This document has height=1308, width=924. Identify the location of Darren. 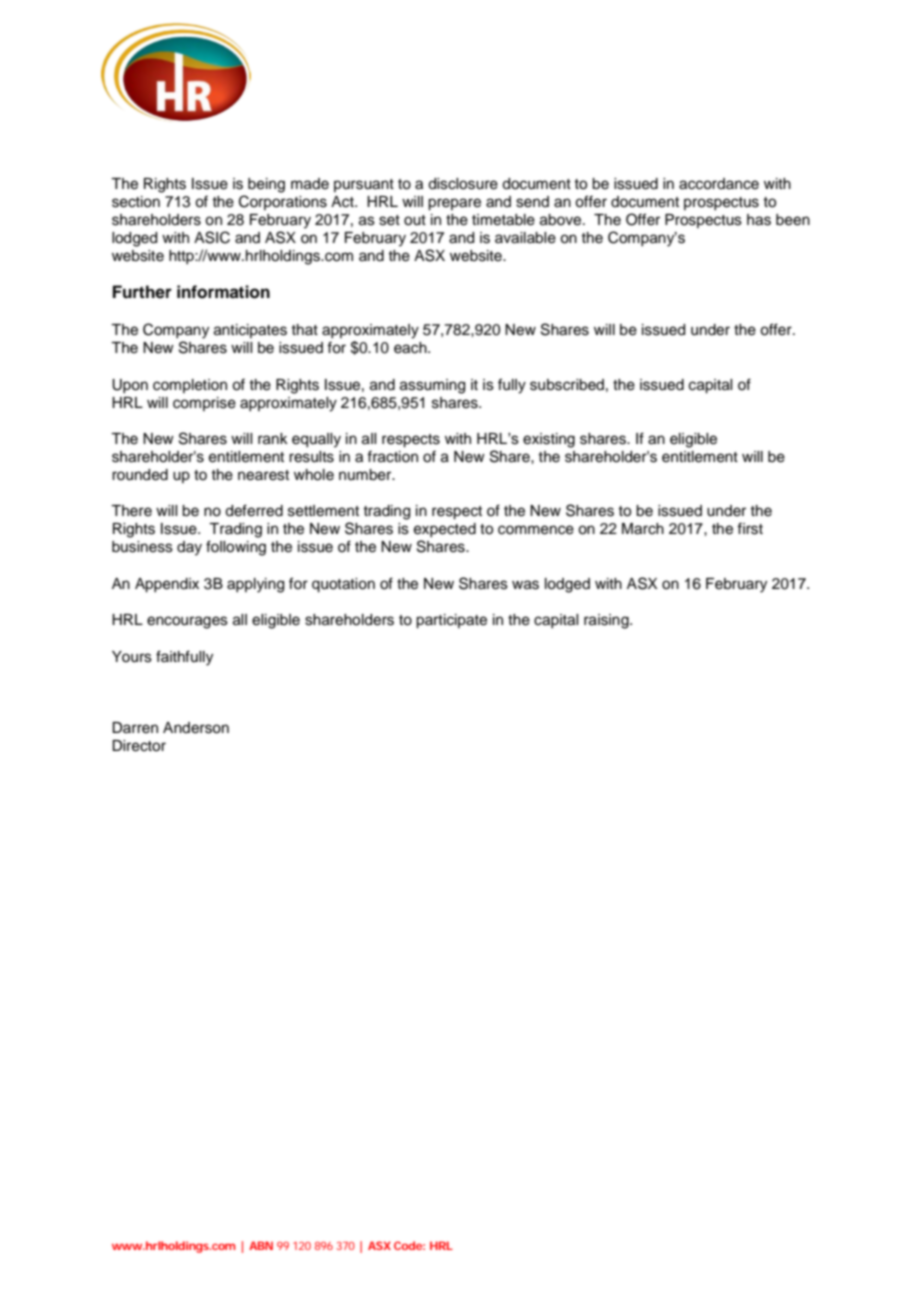
(135, 728).
